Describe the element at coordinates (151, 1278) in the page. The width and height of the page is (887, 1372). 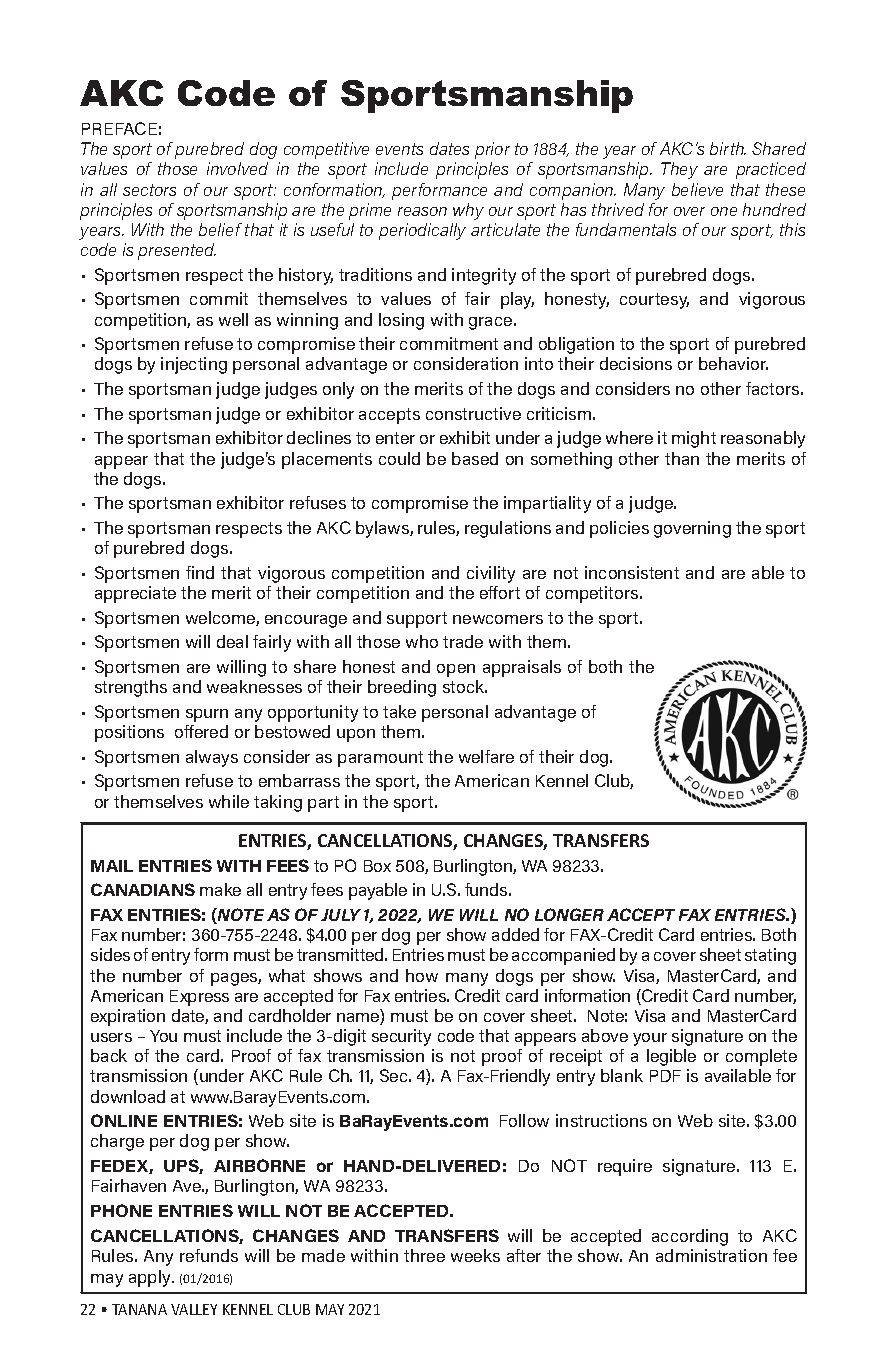
I see `apply` at that location.
